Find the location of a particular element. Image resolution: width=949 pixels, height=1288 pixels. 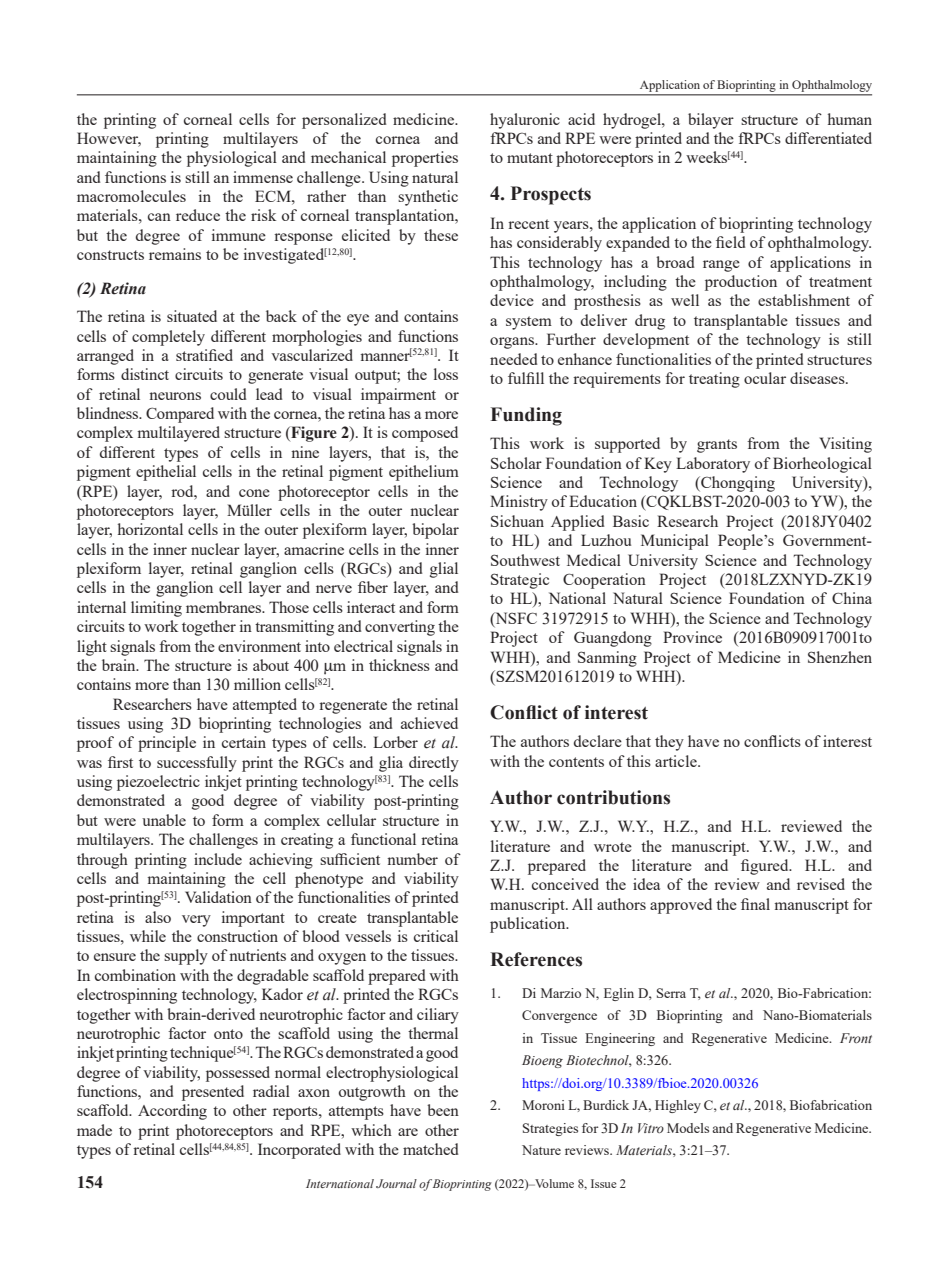

neurons is located at coordinates (175, 396).
